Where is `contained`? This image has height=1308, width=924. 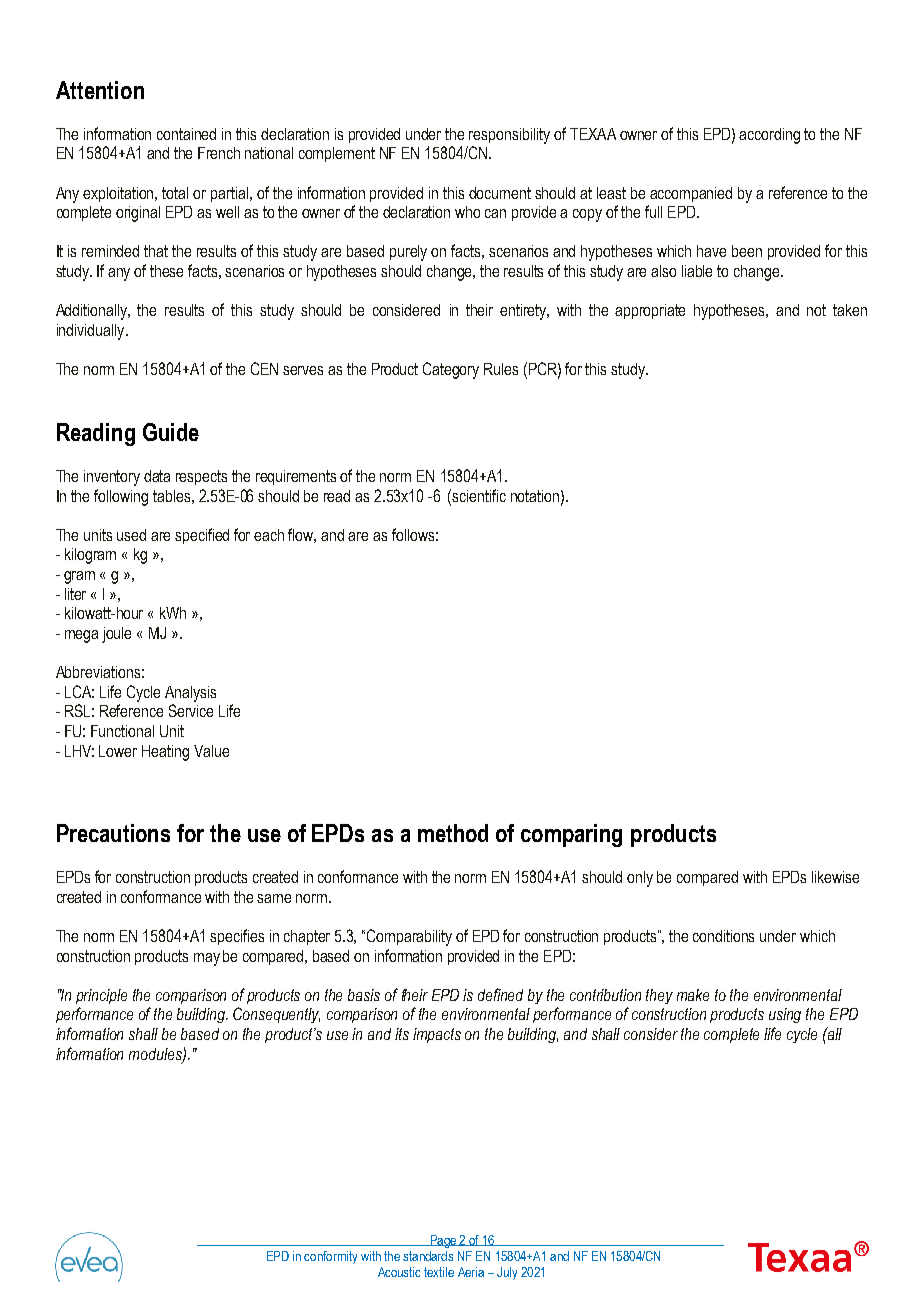
contained is located at coordinates (186, 134).
